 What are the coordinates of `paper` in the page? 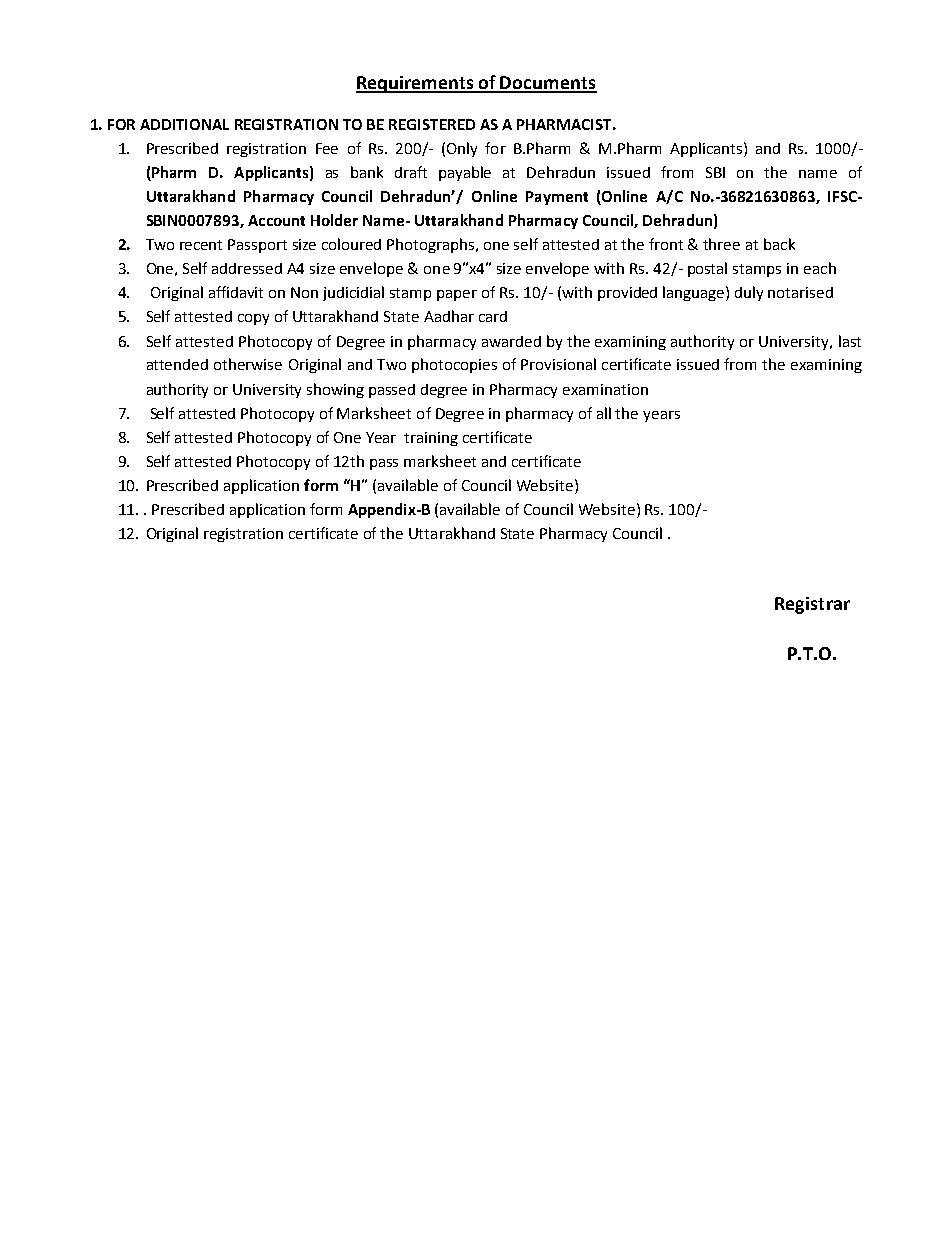 It's located at (457, 295).
